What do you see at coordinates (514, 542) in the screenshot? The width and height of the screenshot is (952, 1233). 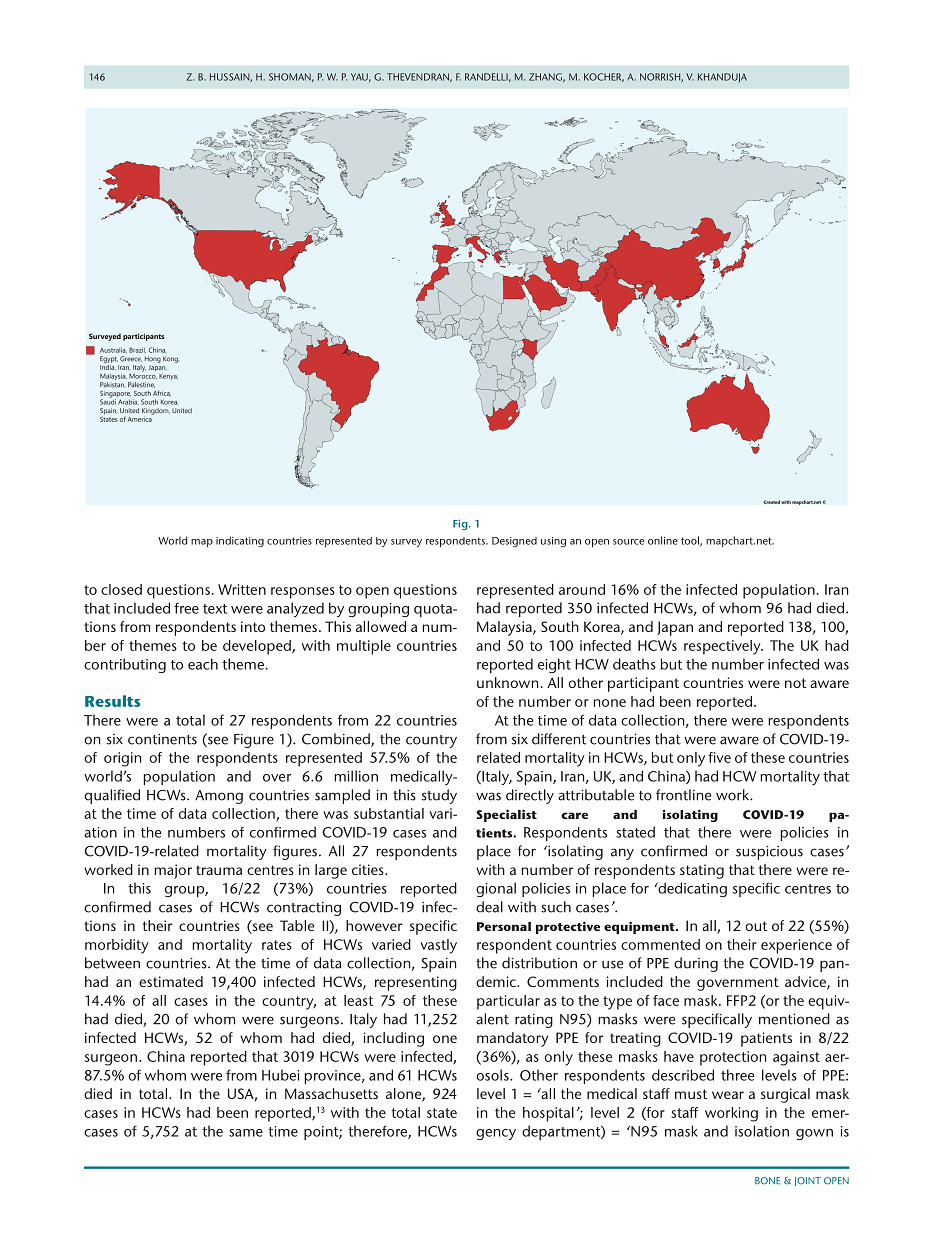 I see `Designed` at bounding box center [514, 542].
